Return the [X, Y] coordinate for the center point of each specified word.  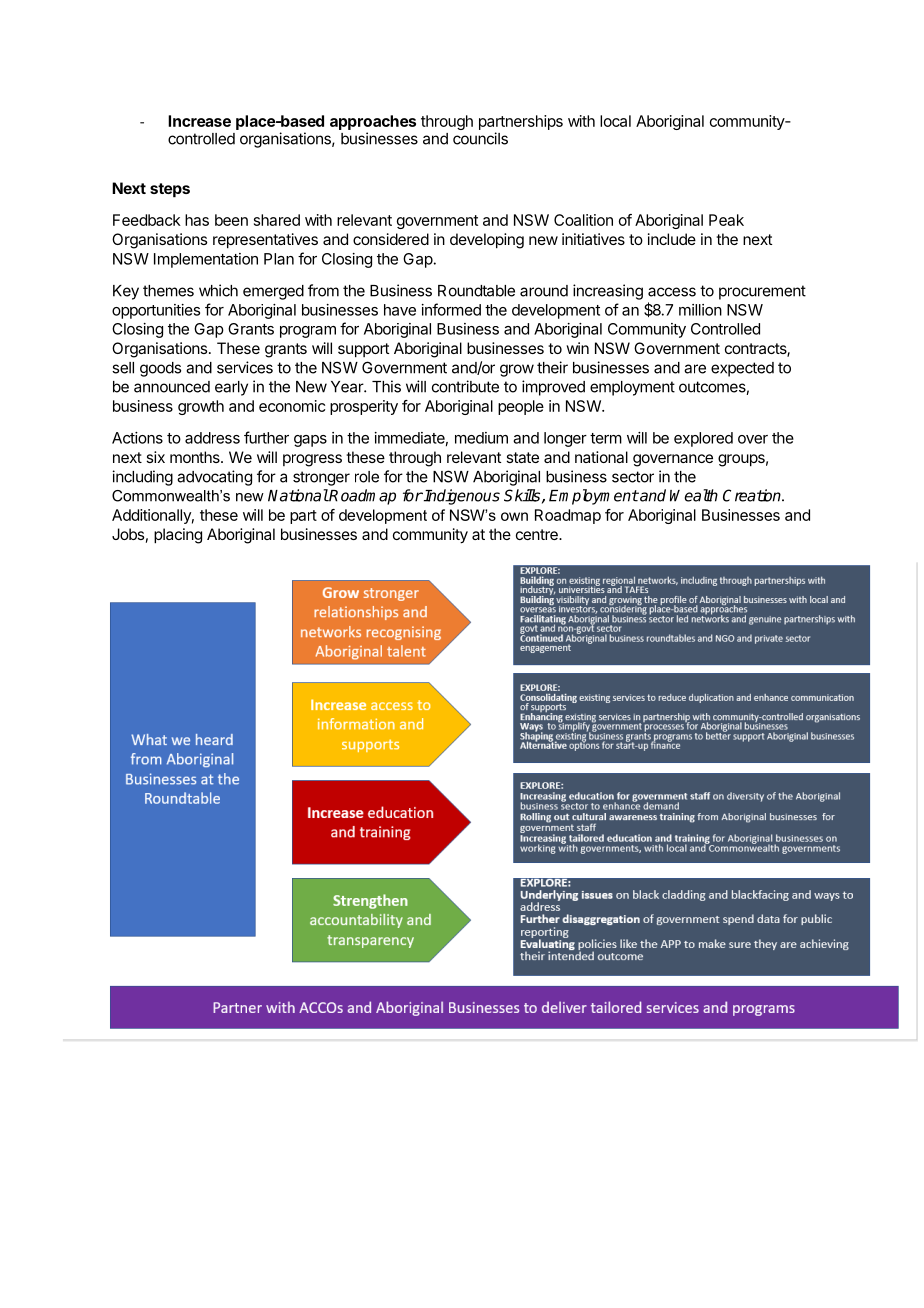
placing [178, 536]
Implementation [206, 260]
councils [480, 138]
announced [172, 387]
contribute [465, 386]
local [615, 121]
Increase [199, 121]
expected [742, 369]
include [672, 239]
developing [487, 241]
